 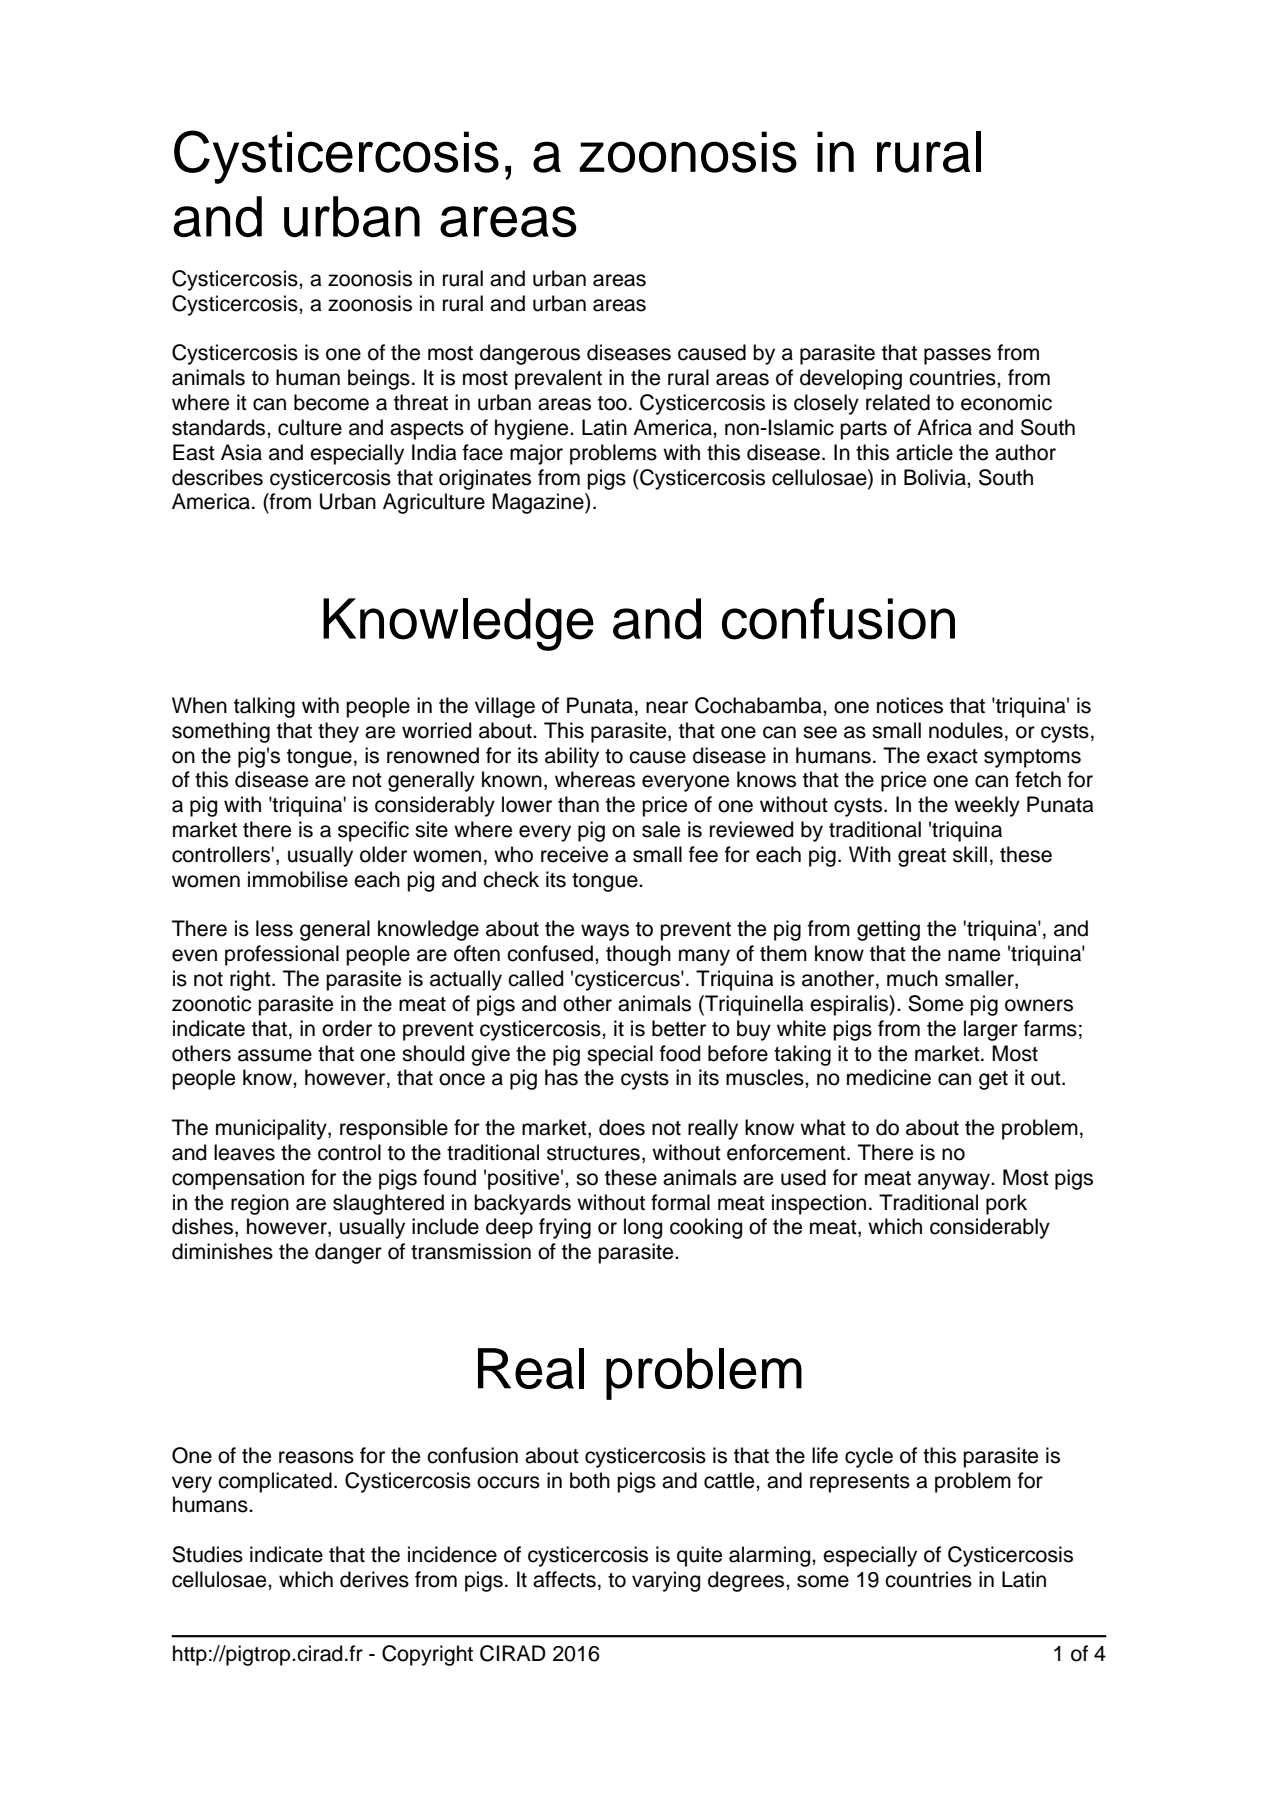 What do you see at coordinates (272, 1129) in the screenshot?
I see `municipality` at bounding box center [272, 1129].
